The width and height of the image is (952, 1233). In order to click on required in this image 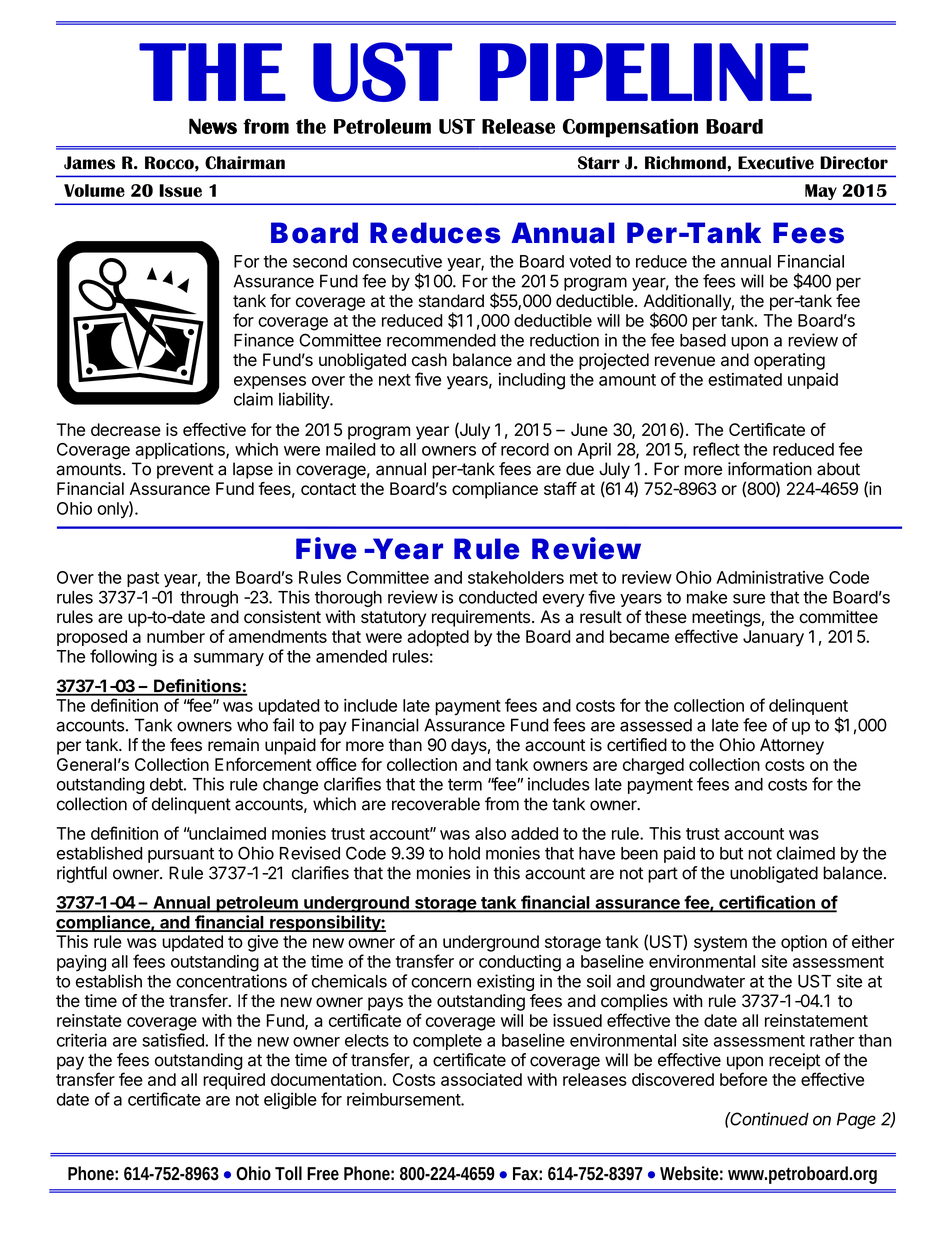, I will do `click(234, 1081)`.
